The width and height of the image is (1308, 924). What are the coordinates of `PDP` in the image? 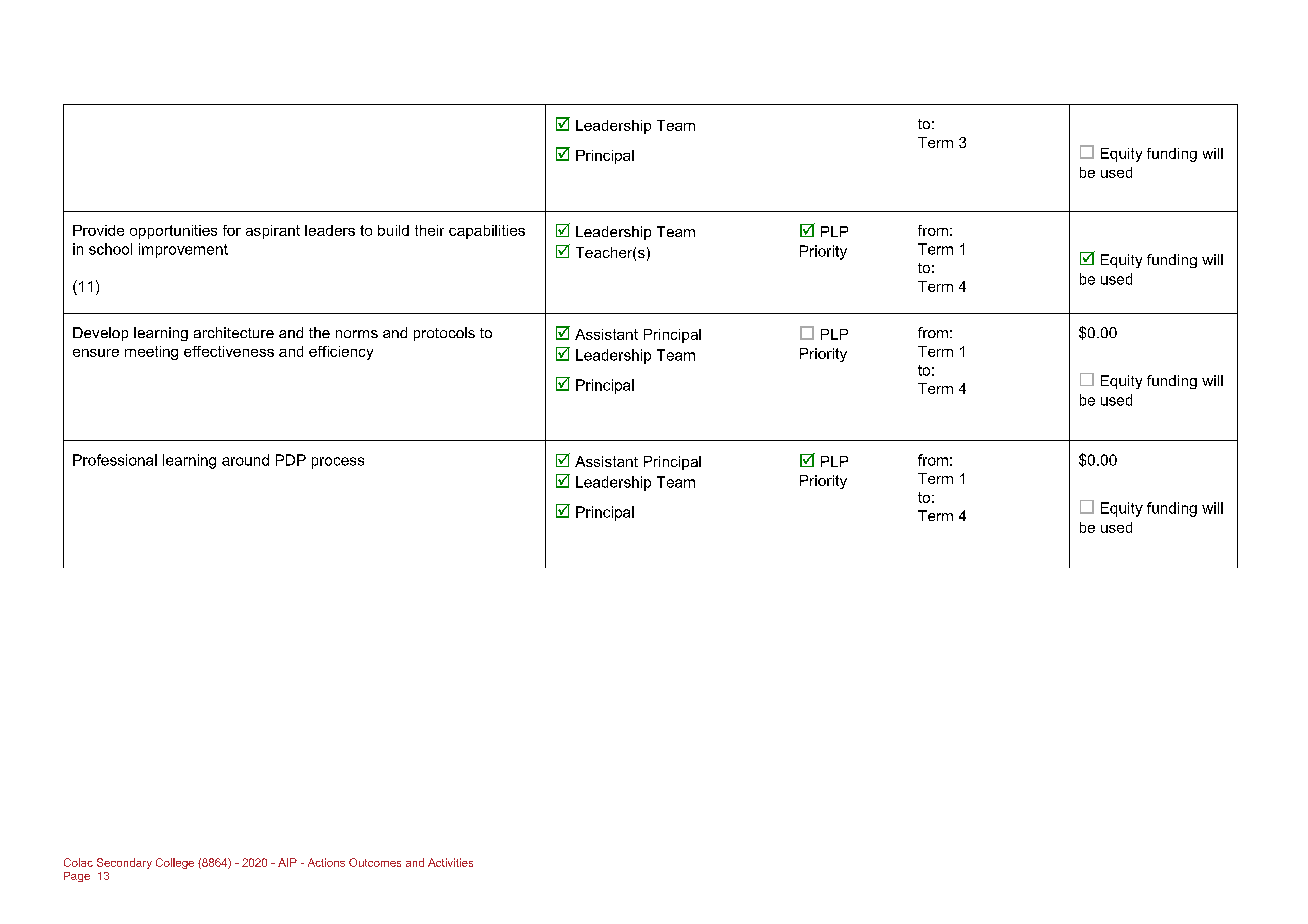 It's located at (291, 460).
